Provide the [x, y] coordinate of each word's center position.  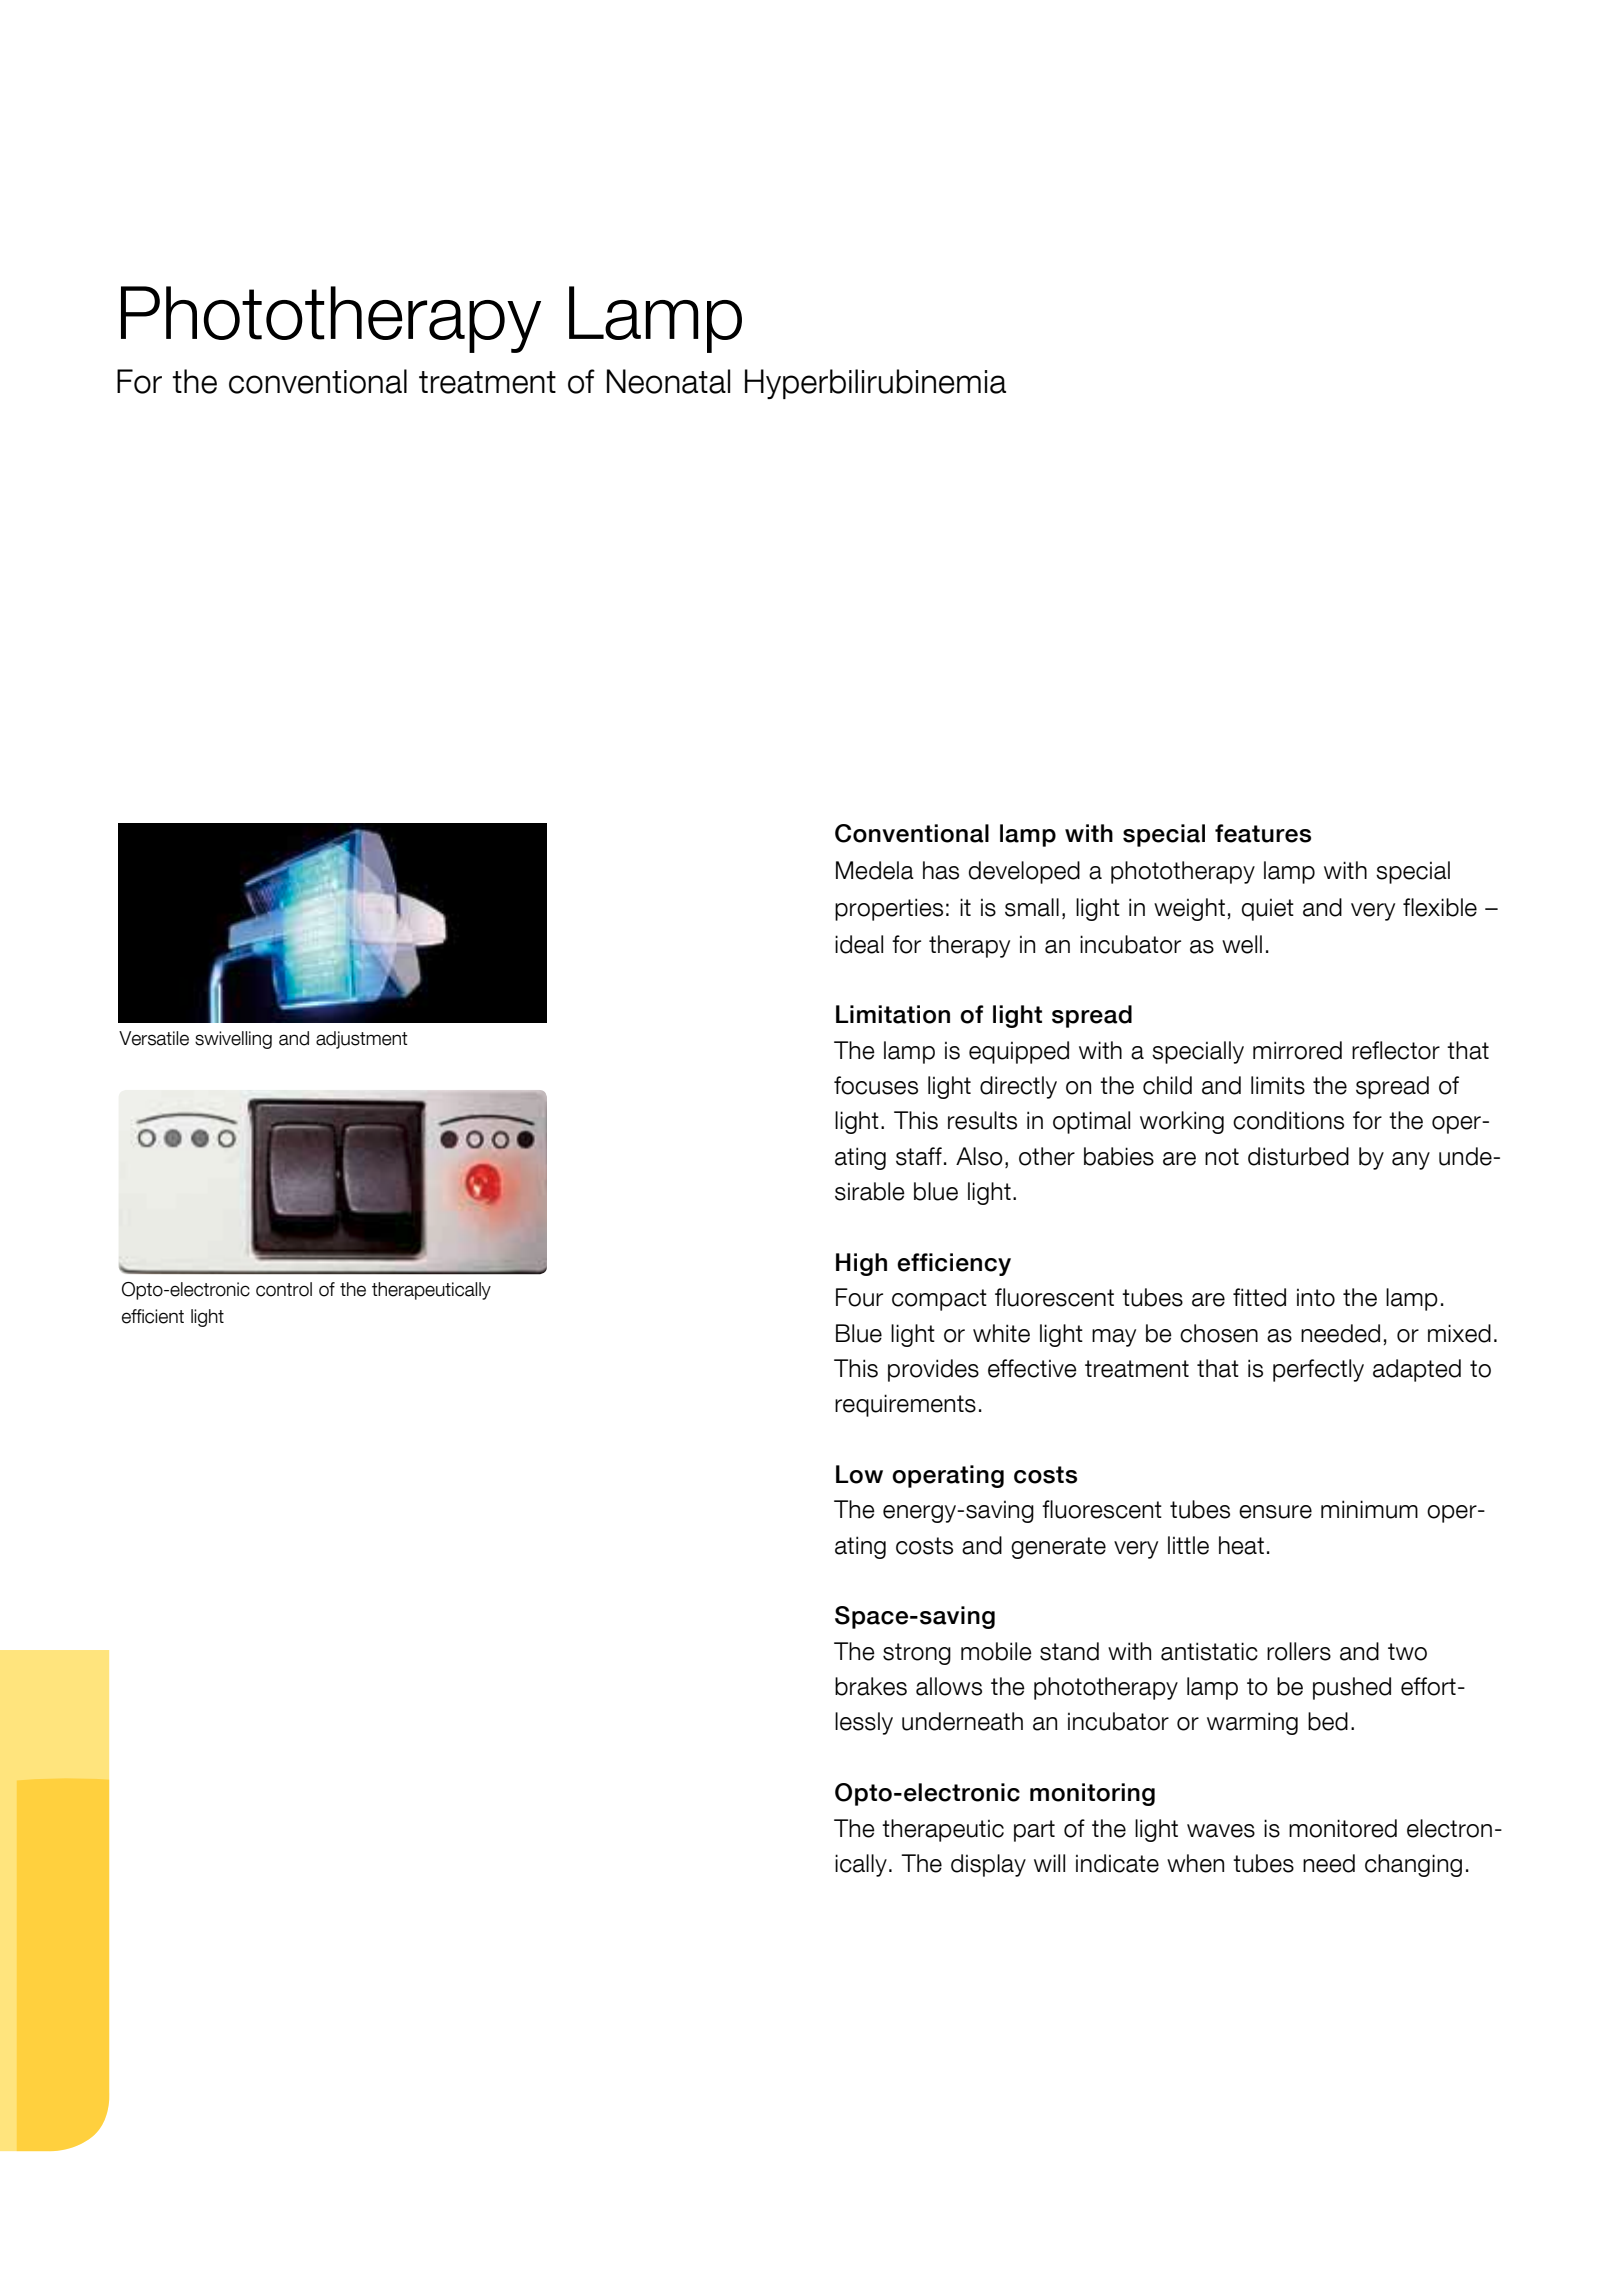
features [1263, 833]
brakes [871, 1686]
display [988, 1865]
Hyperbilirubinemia [875, 384]
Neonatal [668, 381]
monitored [1343, 1828]
